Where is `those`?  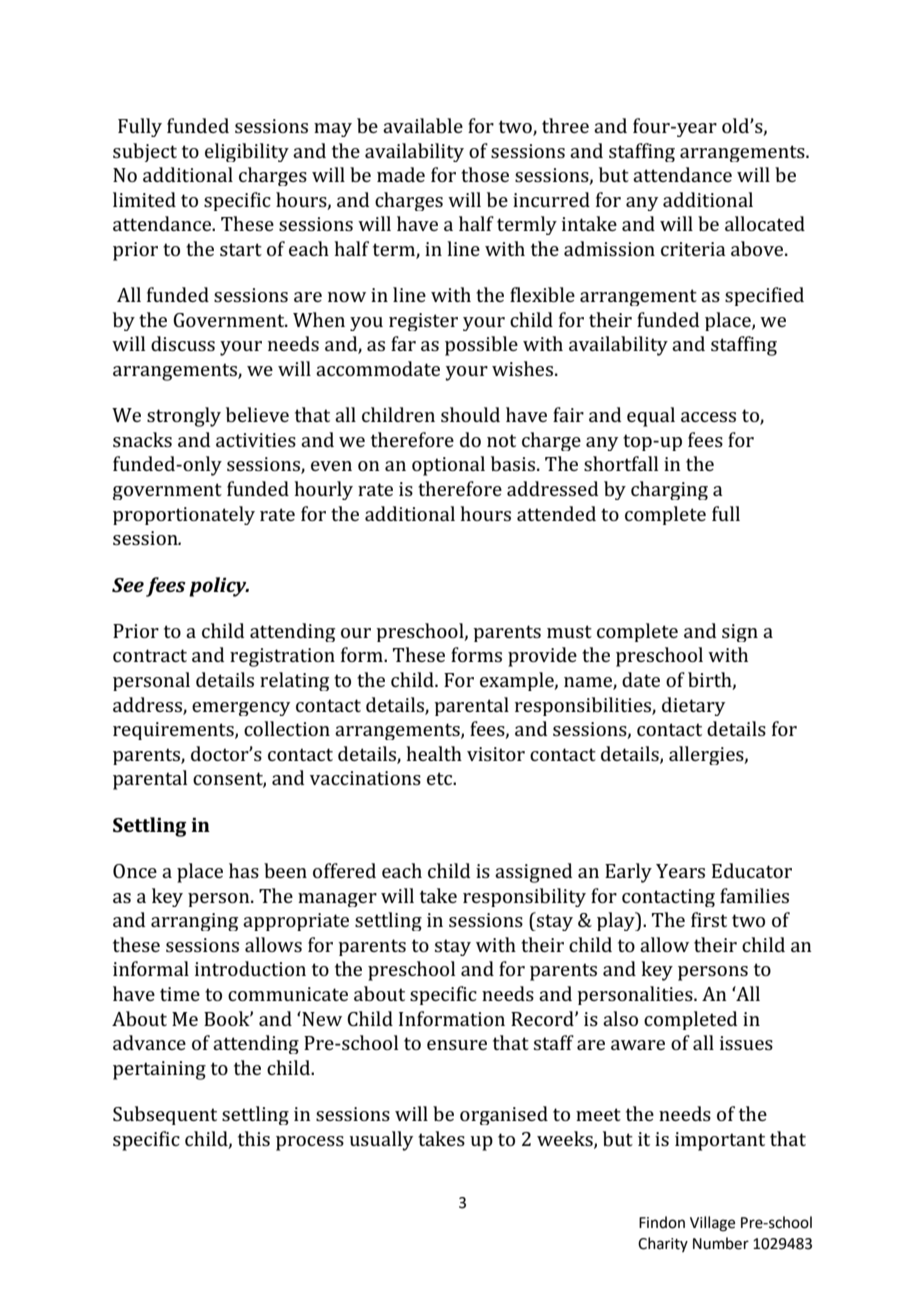 those is located at coordinates (485, 174).
